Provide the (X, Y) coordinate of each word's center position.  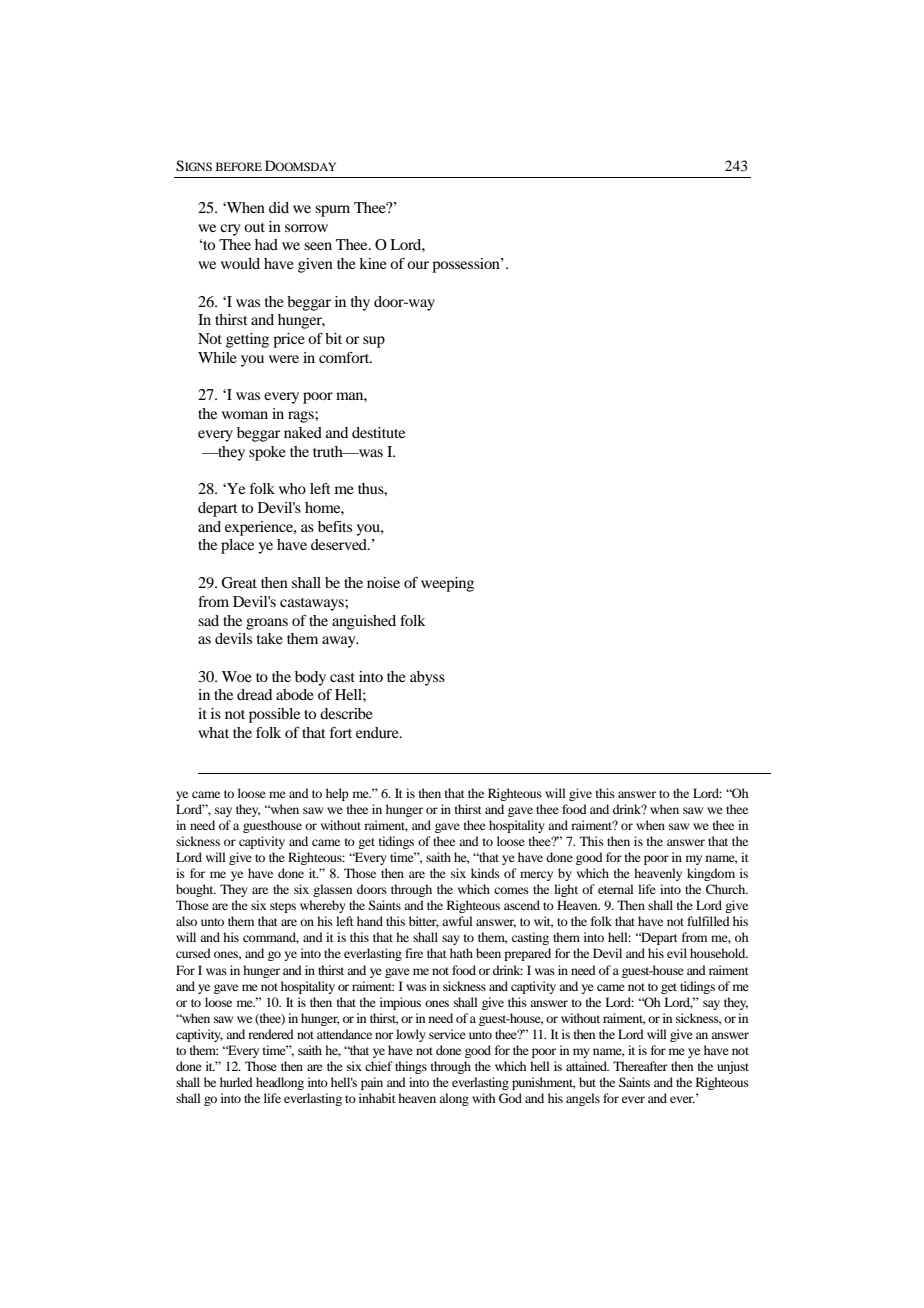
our (418, 265)
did (279, 207)
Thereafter (640, 1066)
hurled (236, 1082)
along (454, 1099)
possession (467, 265)
